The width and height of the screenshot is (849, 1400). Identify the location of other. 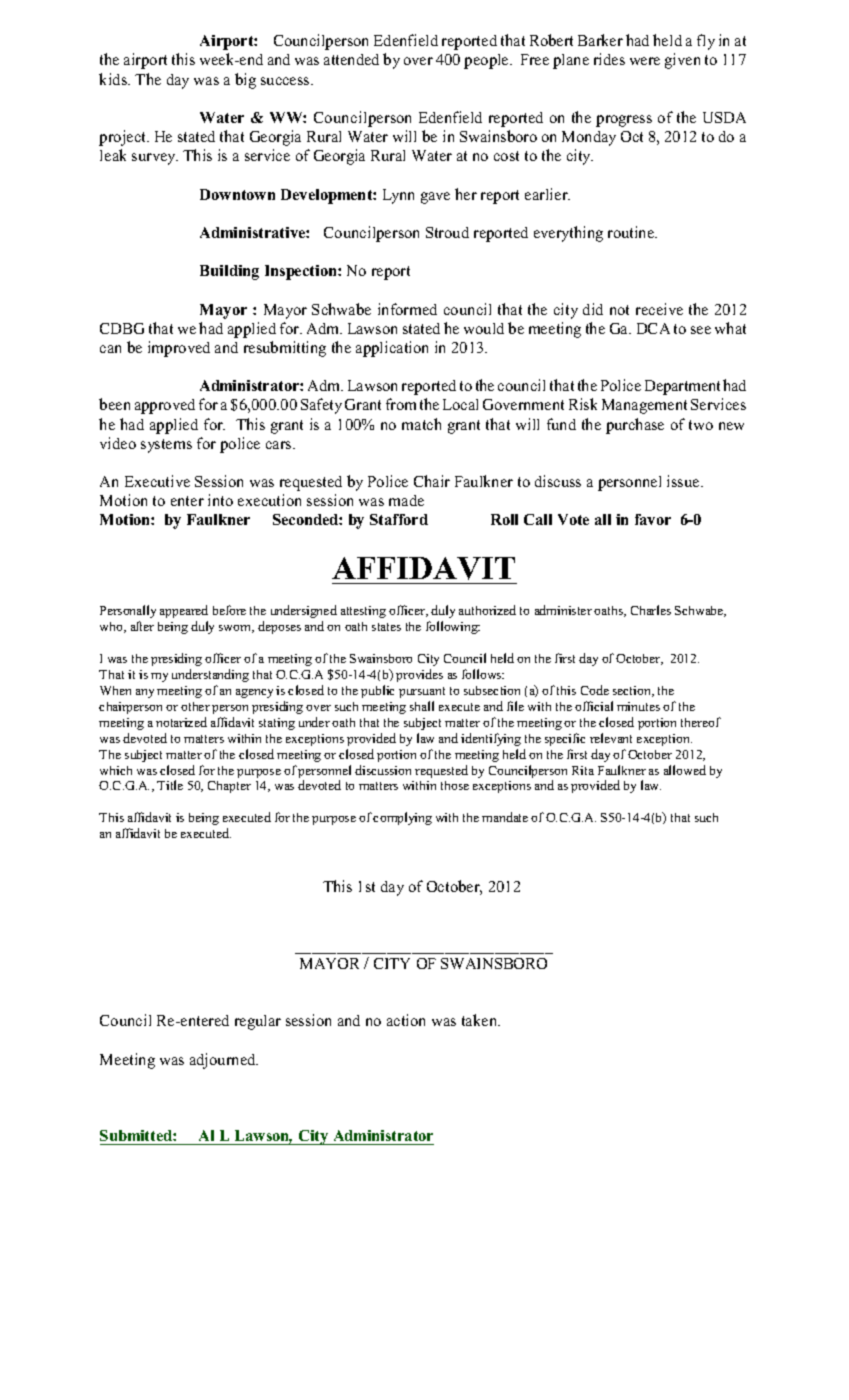
(195, 706).
